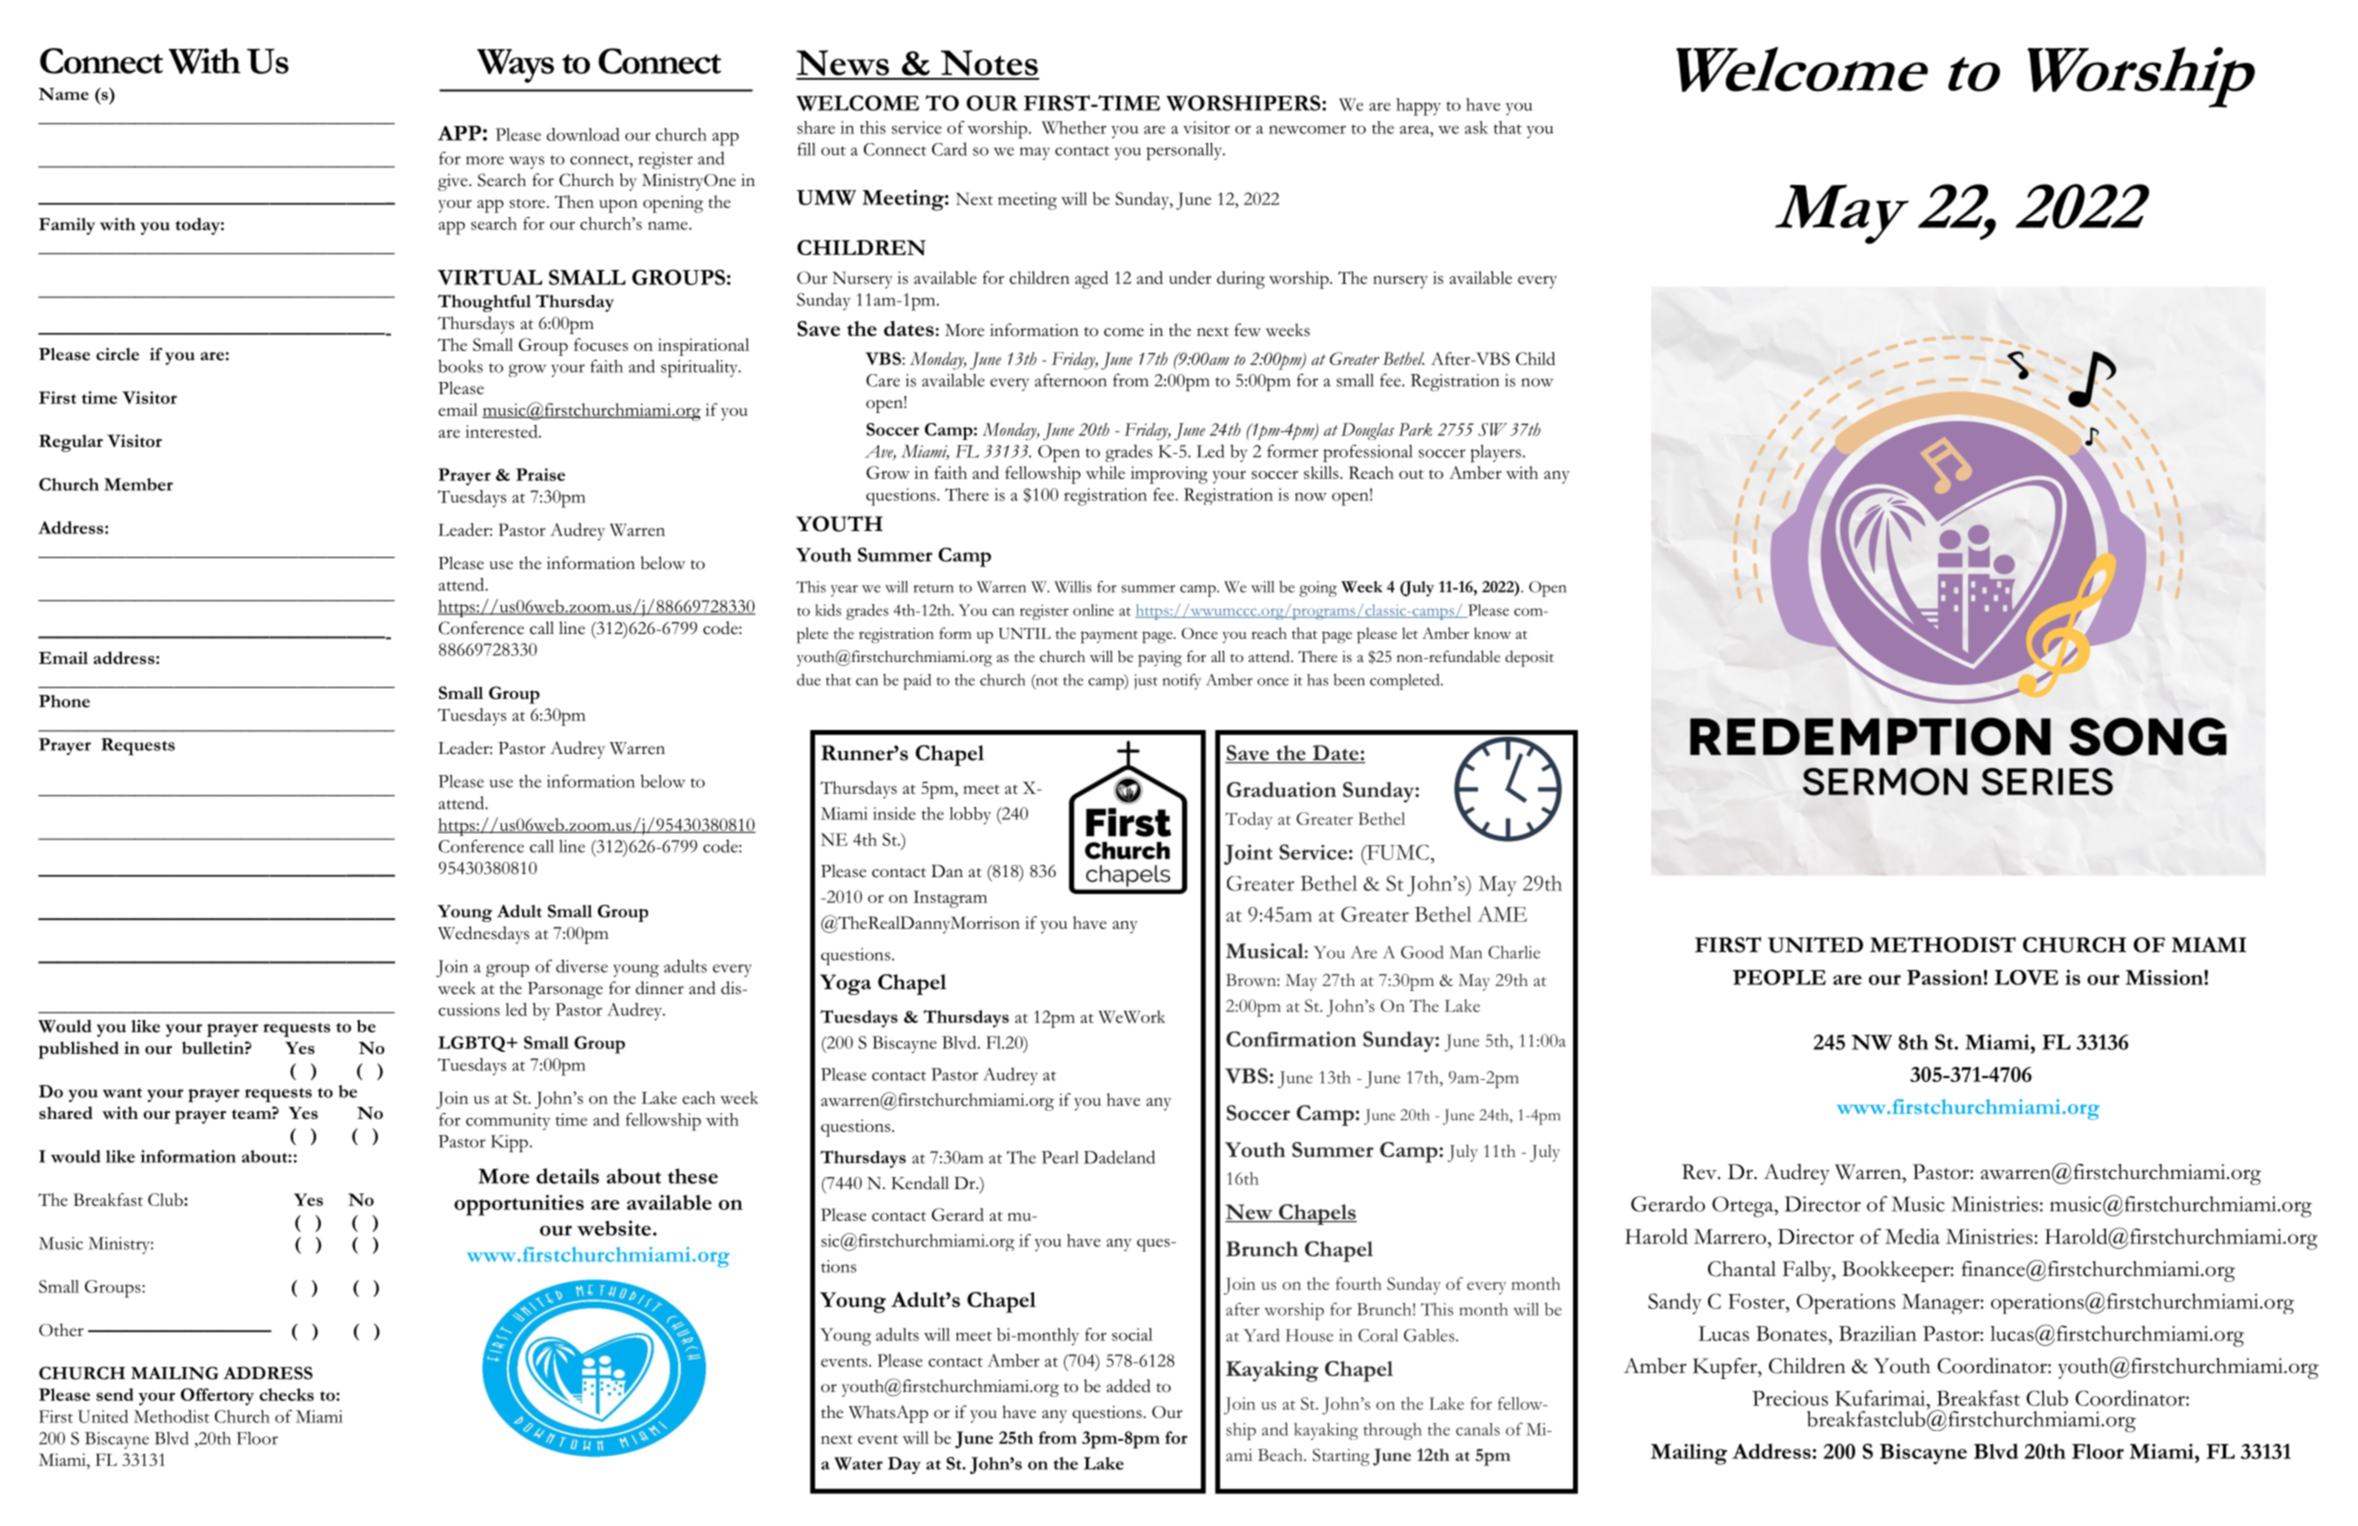  I want to click on Phone, so click(64, 701).
